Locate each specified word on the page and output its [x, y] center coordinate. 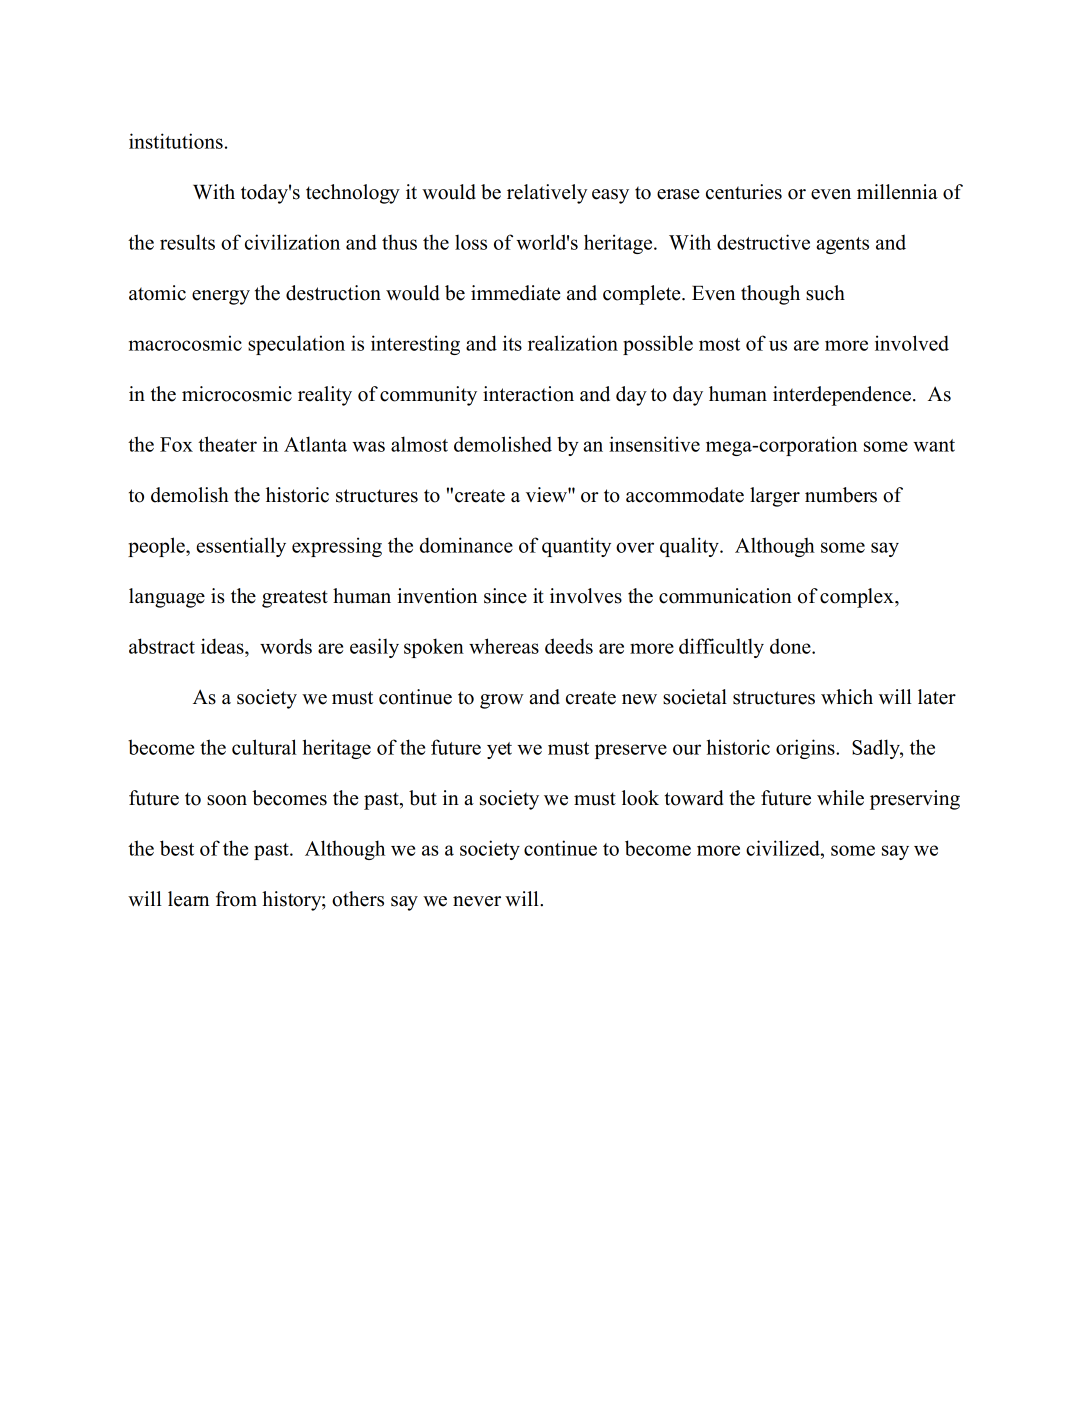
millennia [897, 192]
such [825, 293]
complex [858, 598]
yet [499, 750]
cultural [264, 747]
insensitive [654, 444]
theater [227, 444]
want [934, 445]
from [236, 899]
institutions [176, 141]
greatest [295, 599]
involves [586, 596]
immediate [516, 293]
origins [806, 749]
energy [221, 297]
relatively [547, 194]
